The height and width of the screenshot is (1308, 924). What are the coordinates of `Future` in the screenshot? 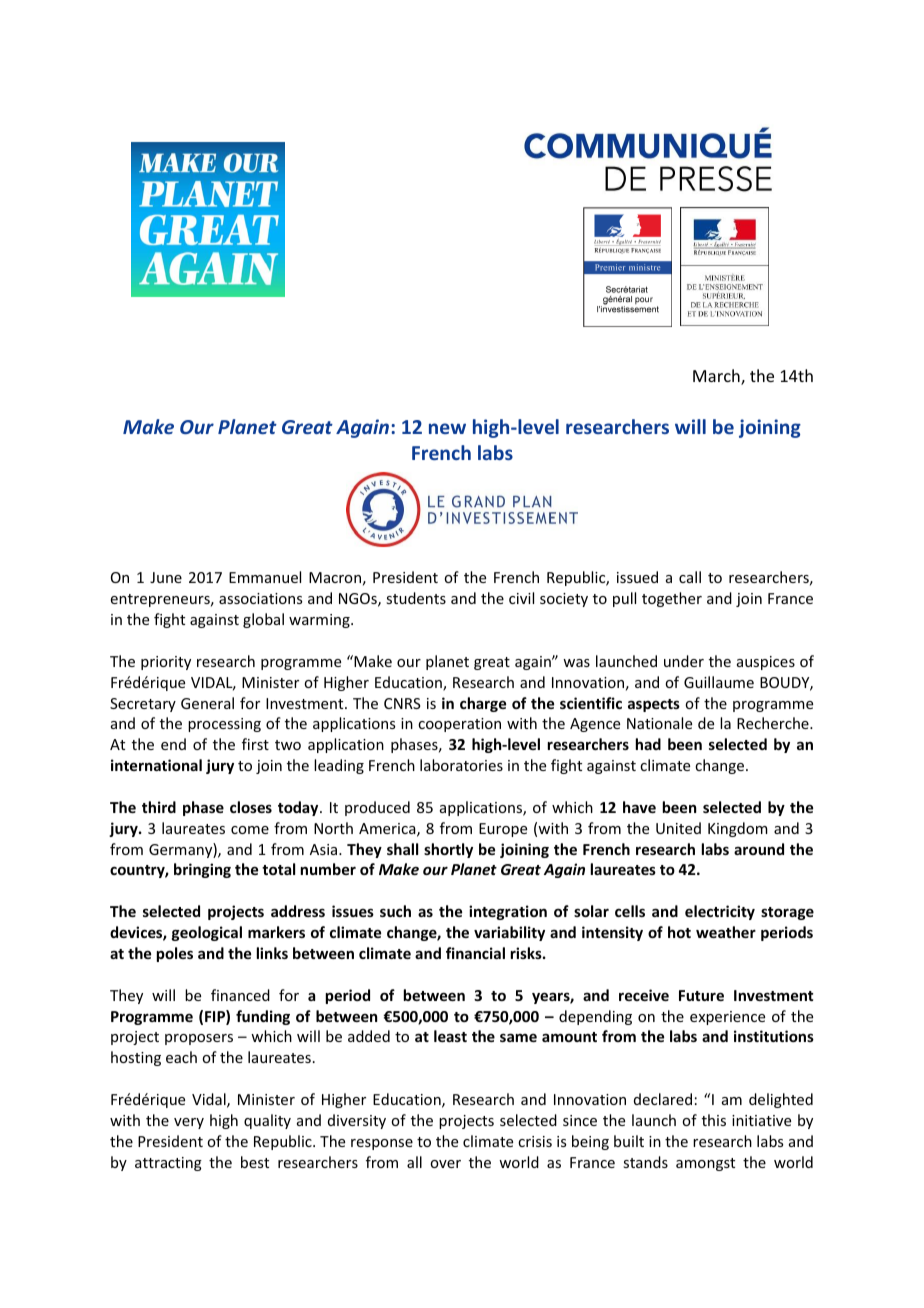 It's located at (701, 995).
